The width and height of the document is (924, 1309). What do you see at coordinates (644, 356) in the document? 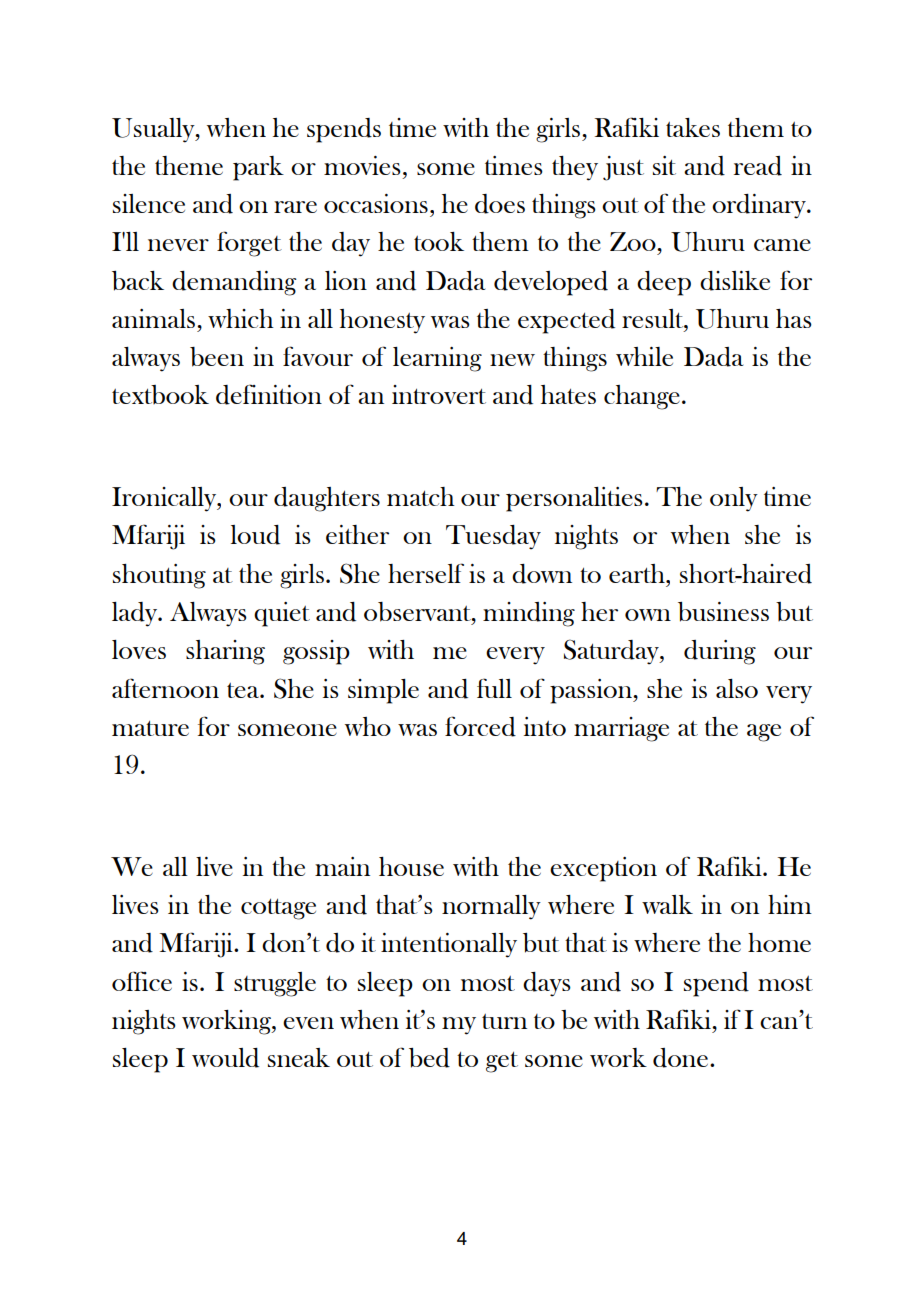
I see `while` at bounding box center [644, 356].
